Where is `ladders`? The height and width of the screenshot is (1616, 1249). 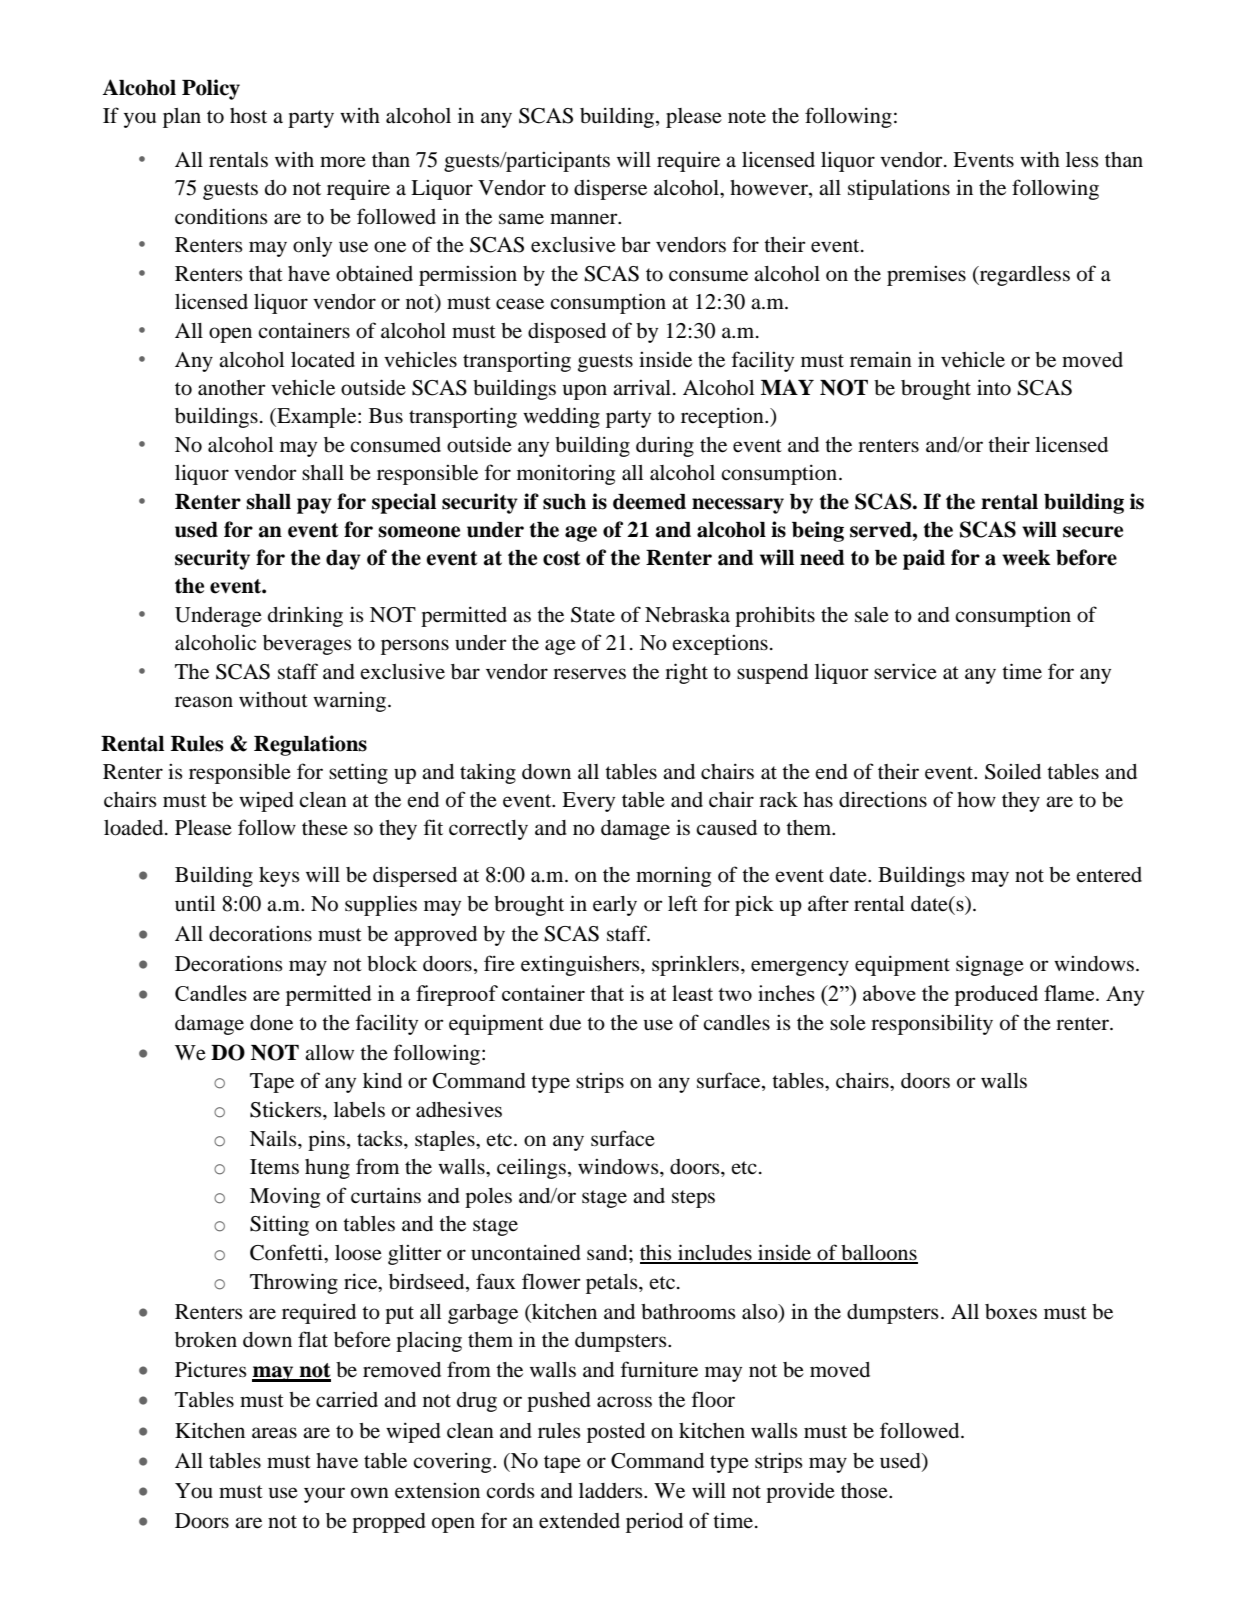 ladders is located at coordinates (612, 1491).
